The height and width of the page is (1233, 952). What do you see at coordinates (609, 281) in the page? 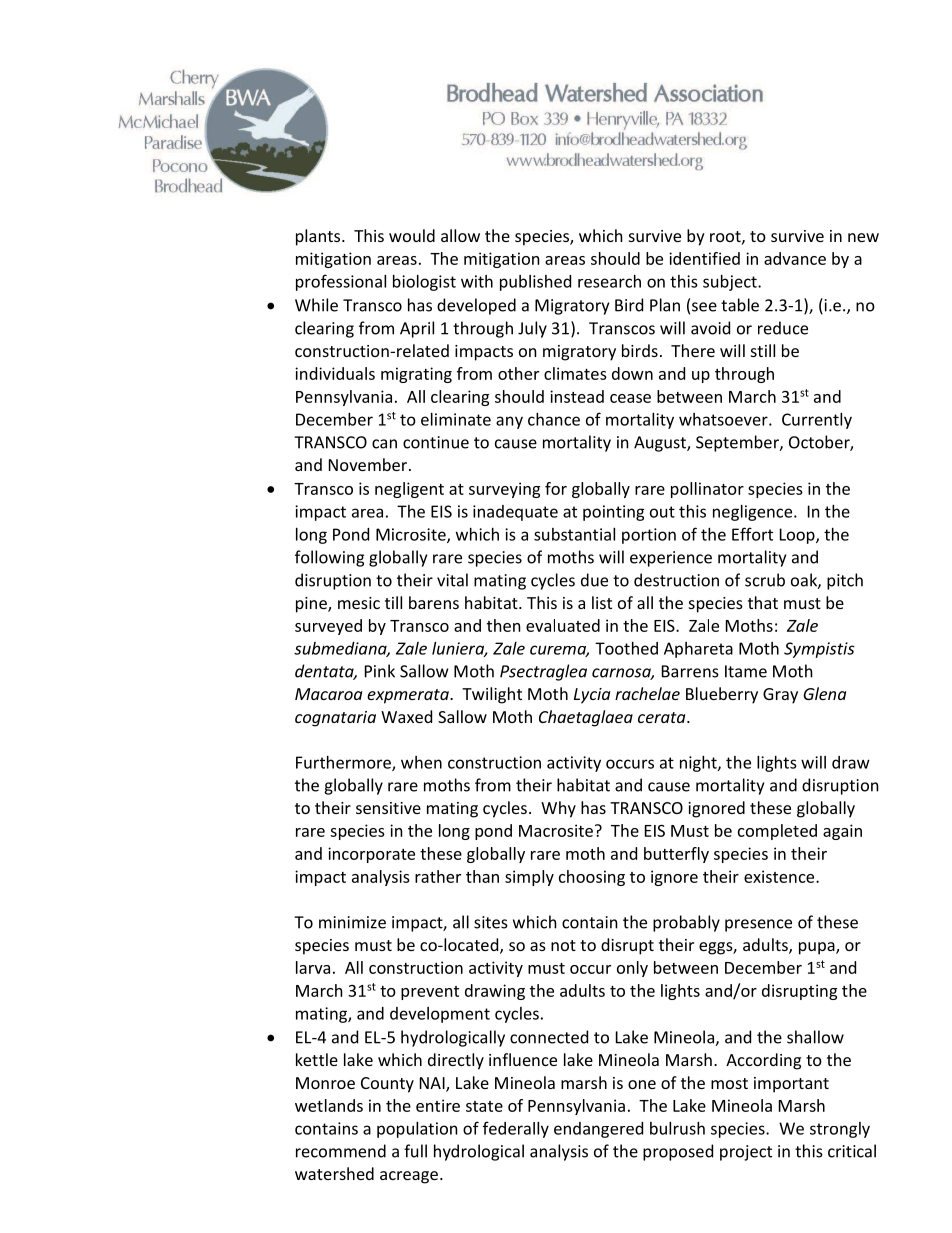
I see `research` at bounding box center [609, 281].
